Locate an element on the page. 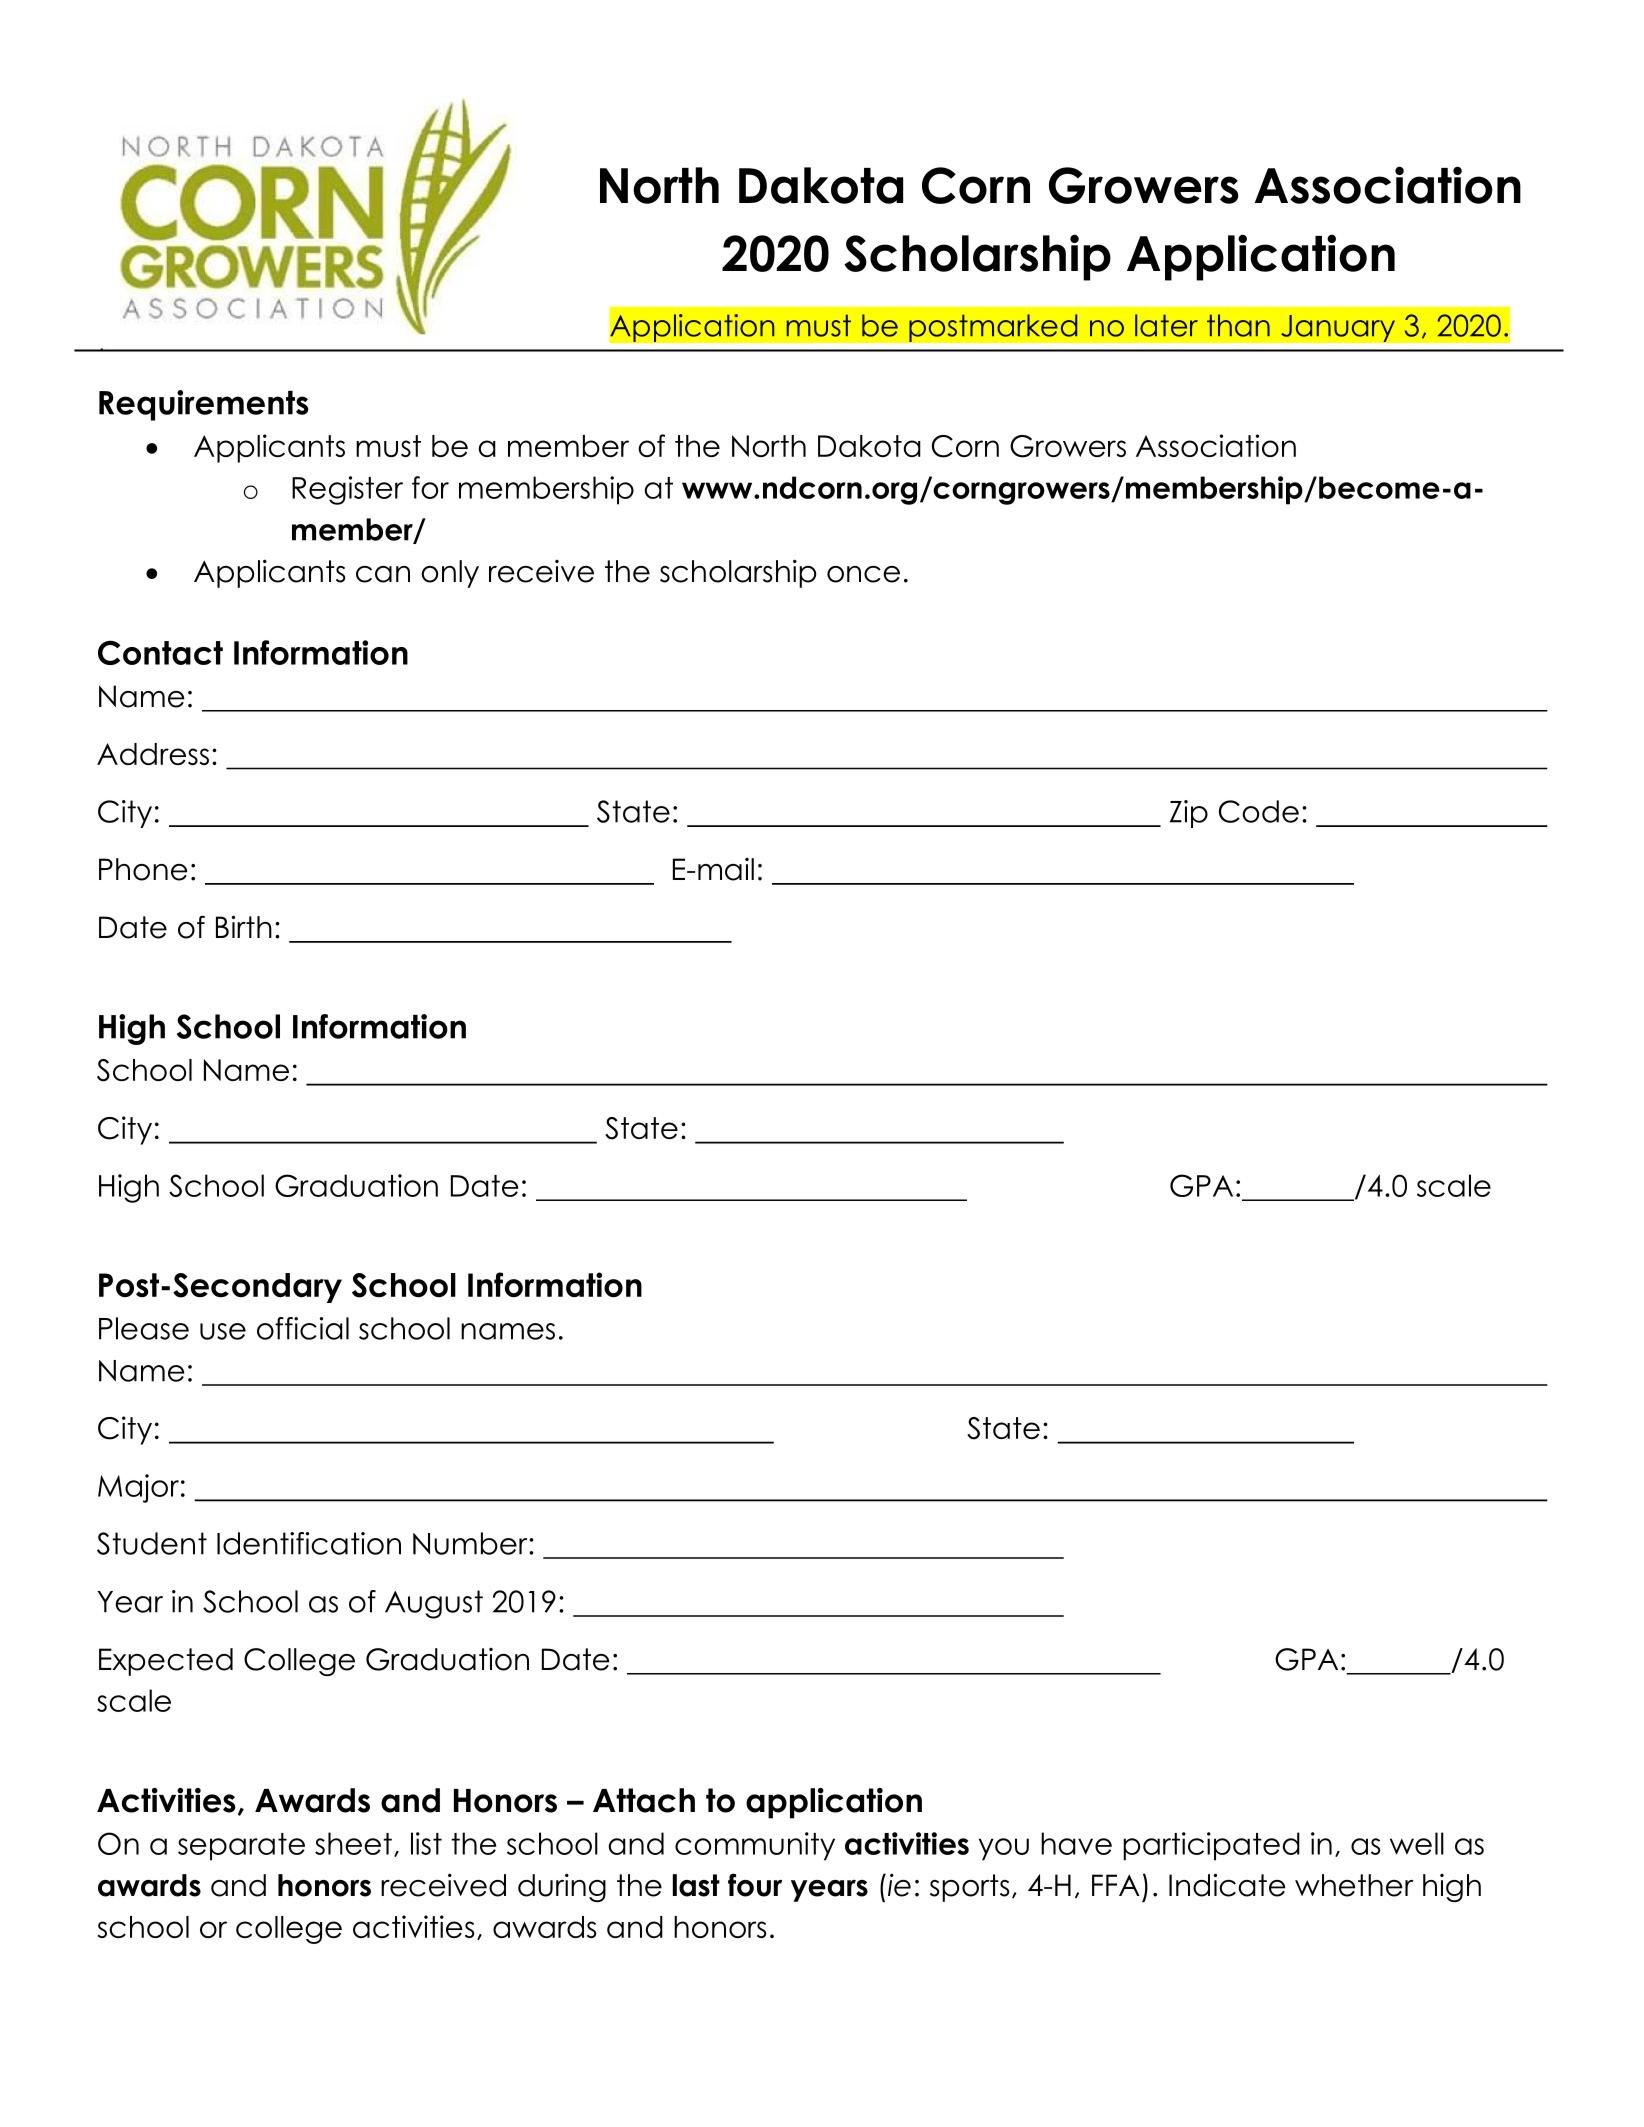  well is located at coordinates (1417, 1843).
